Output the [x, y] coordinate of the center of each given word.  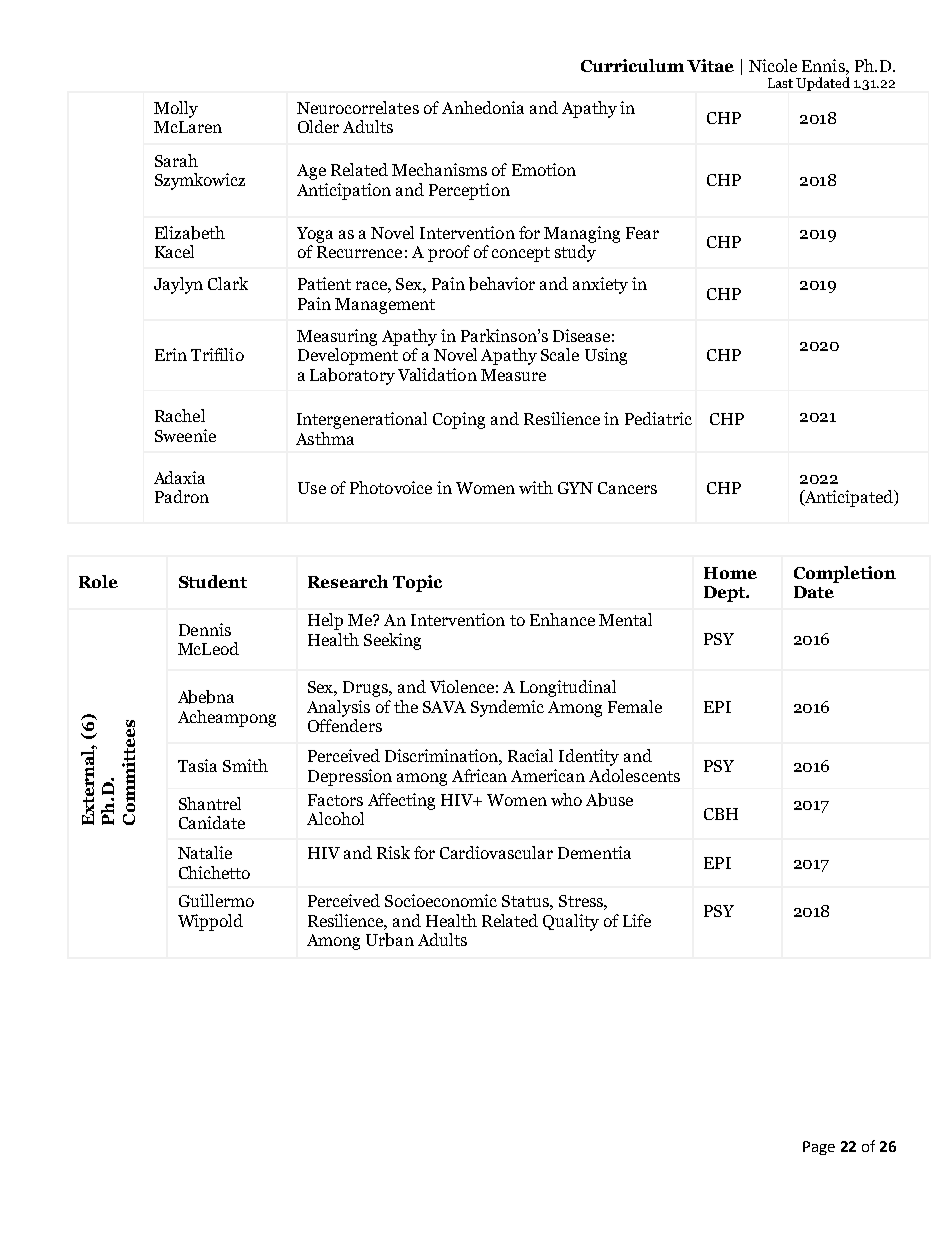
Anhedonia [483, 107]
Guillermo [216, 900]
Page [819, 1148]
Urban [390, 940]
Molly [176, 109]
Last [780, 83]
